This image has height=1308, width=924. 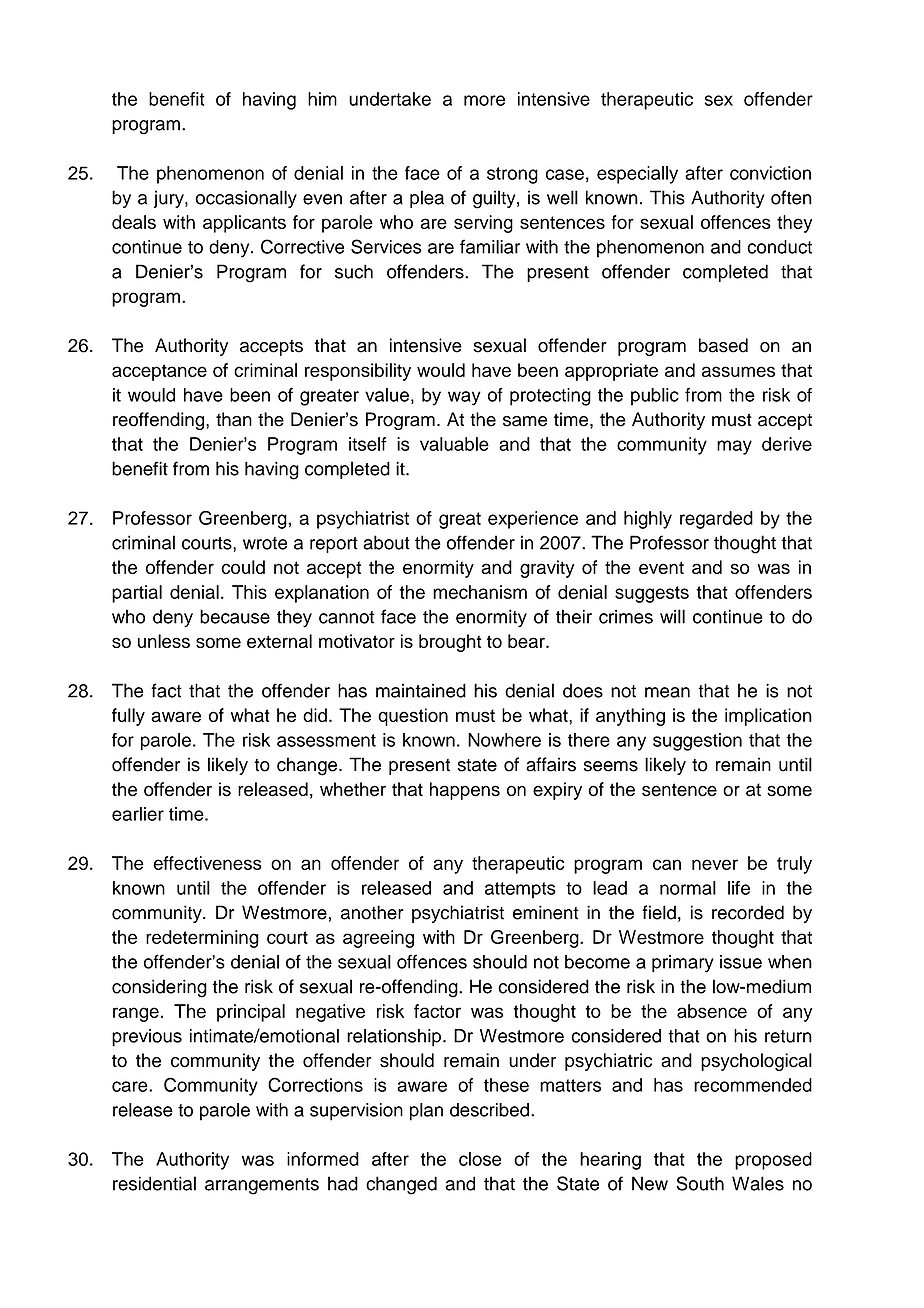 I want to click on because, so click(x=235, y=616).
